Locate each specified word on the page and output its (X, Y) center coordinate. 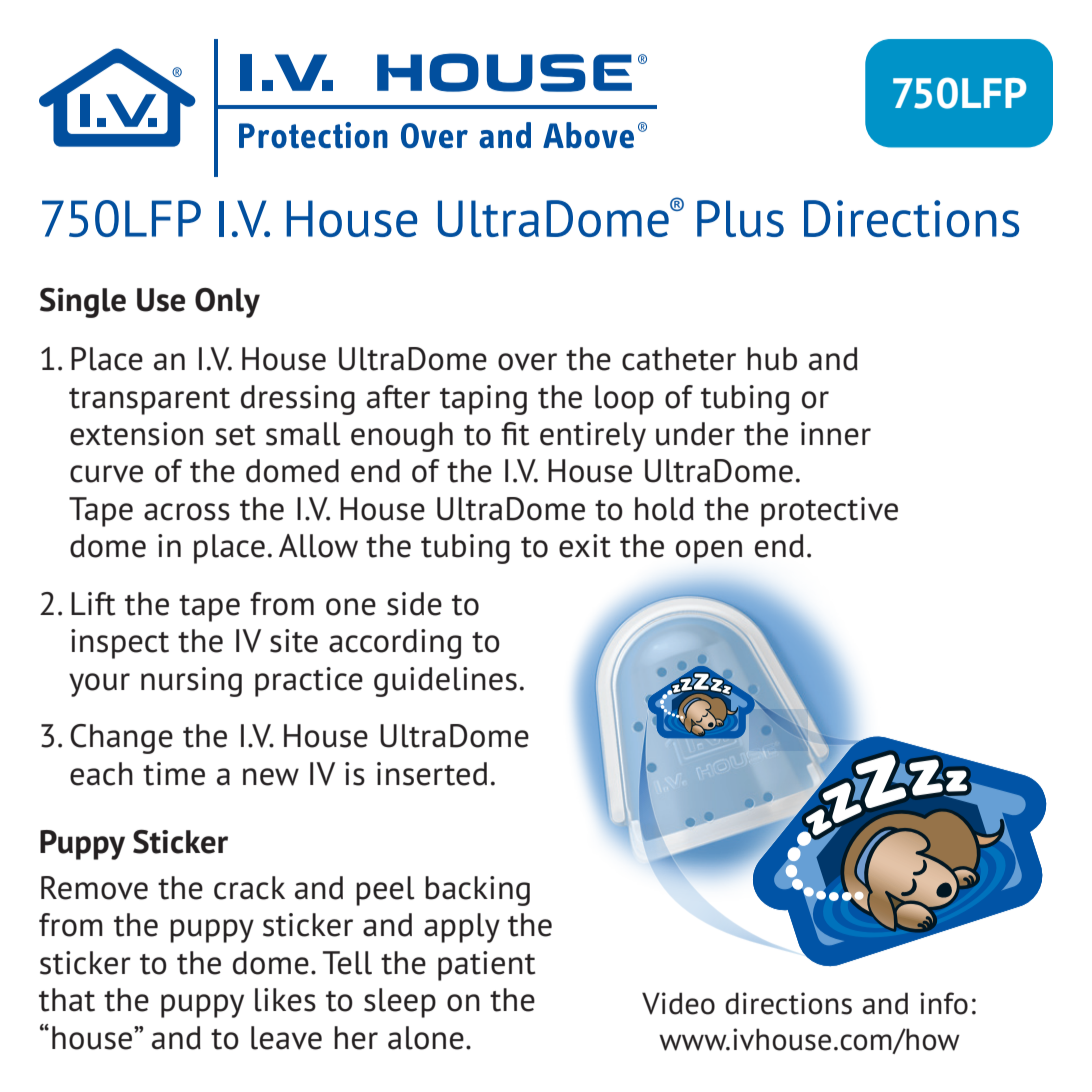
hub (772, 359)
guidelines (445, 682)
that (67, 1000)
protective (829, 512)
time (174, 774)
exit (585, 546)
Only (227, 303)
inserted (432, 774)
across (187, 512)
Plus (740, 218)
